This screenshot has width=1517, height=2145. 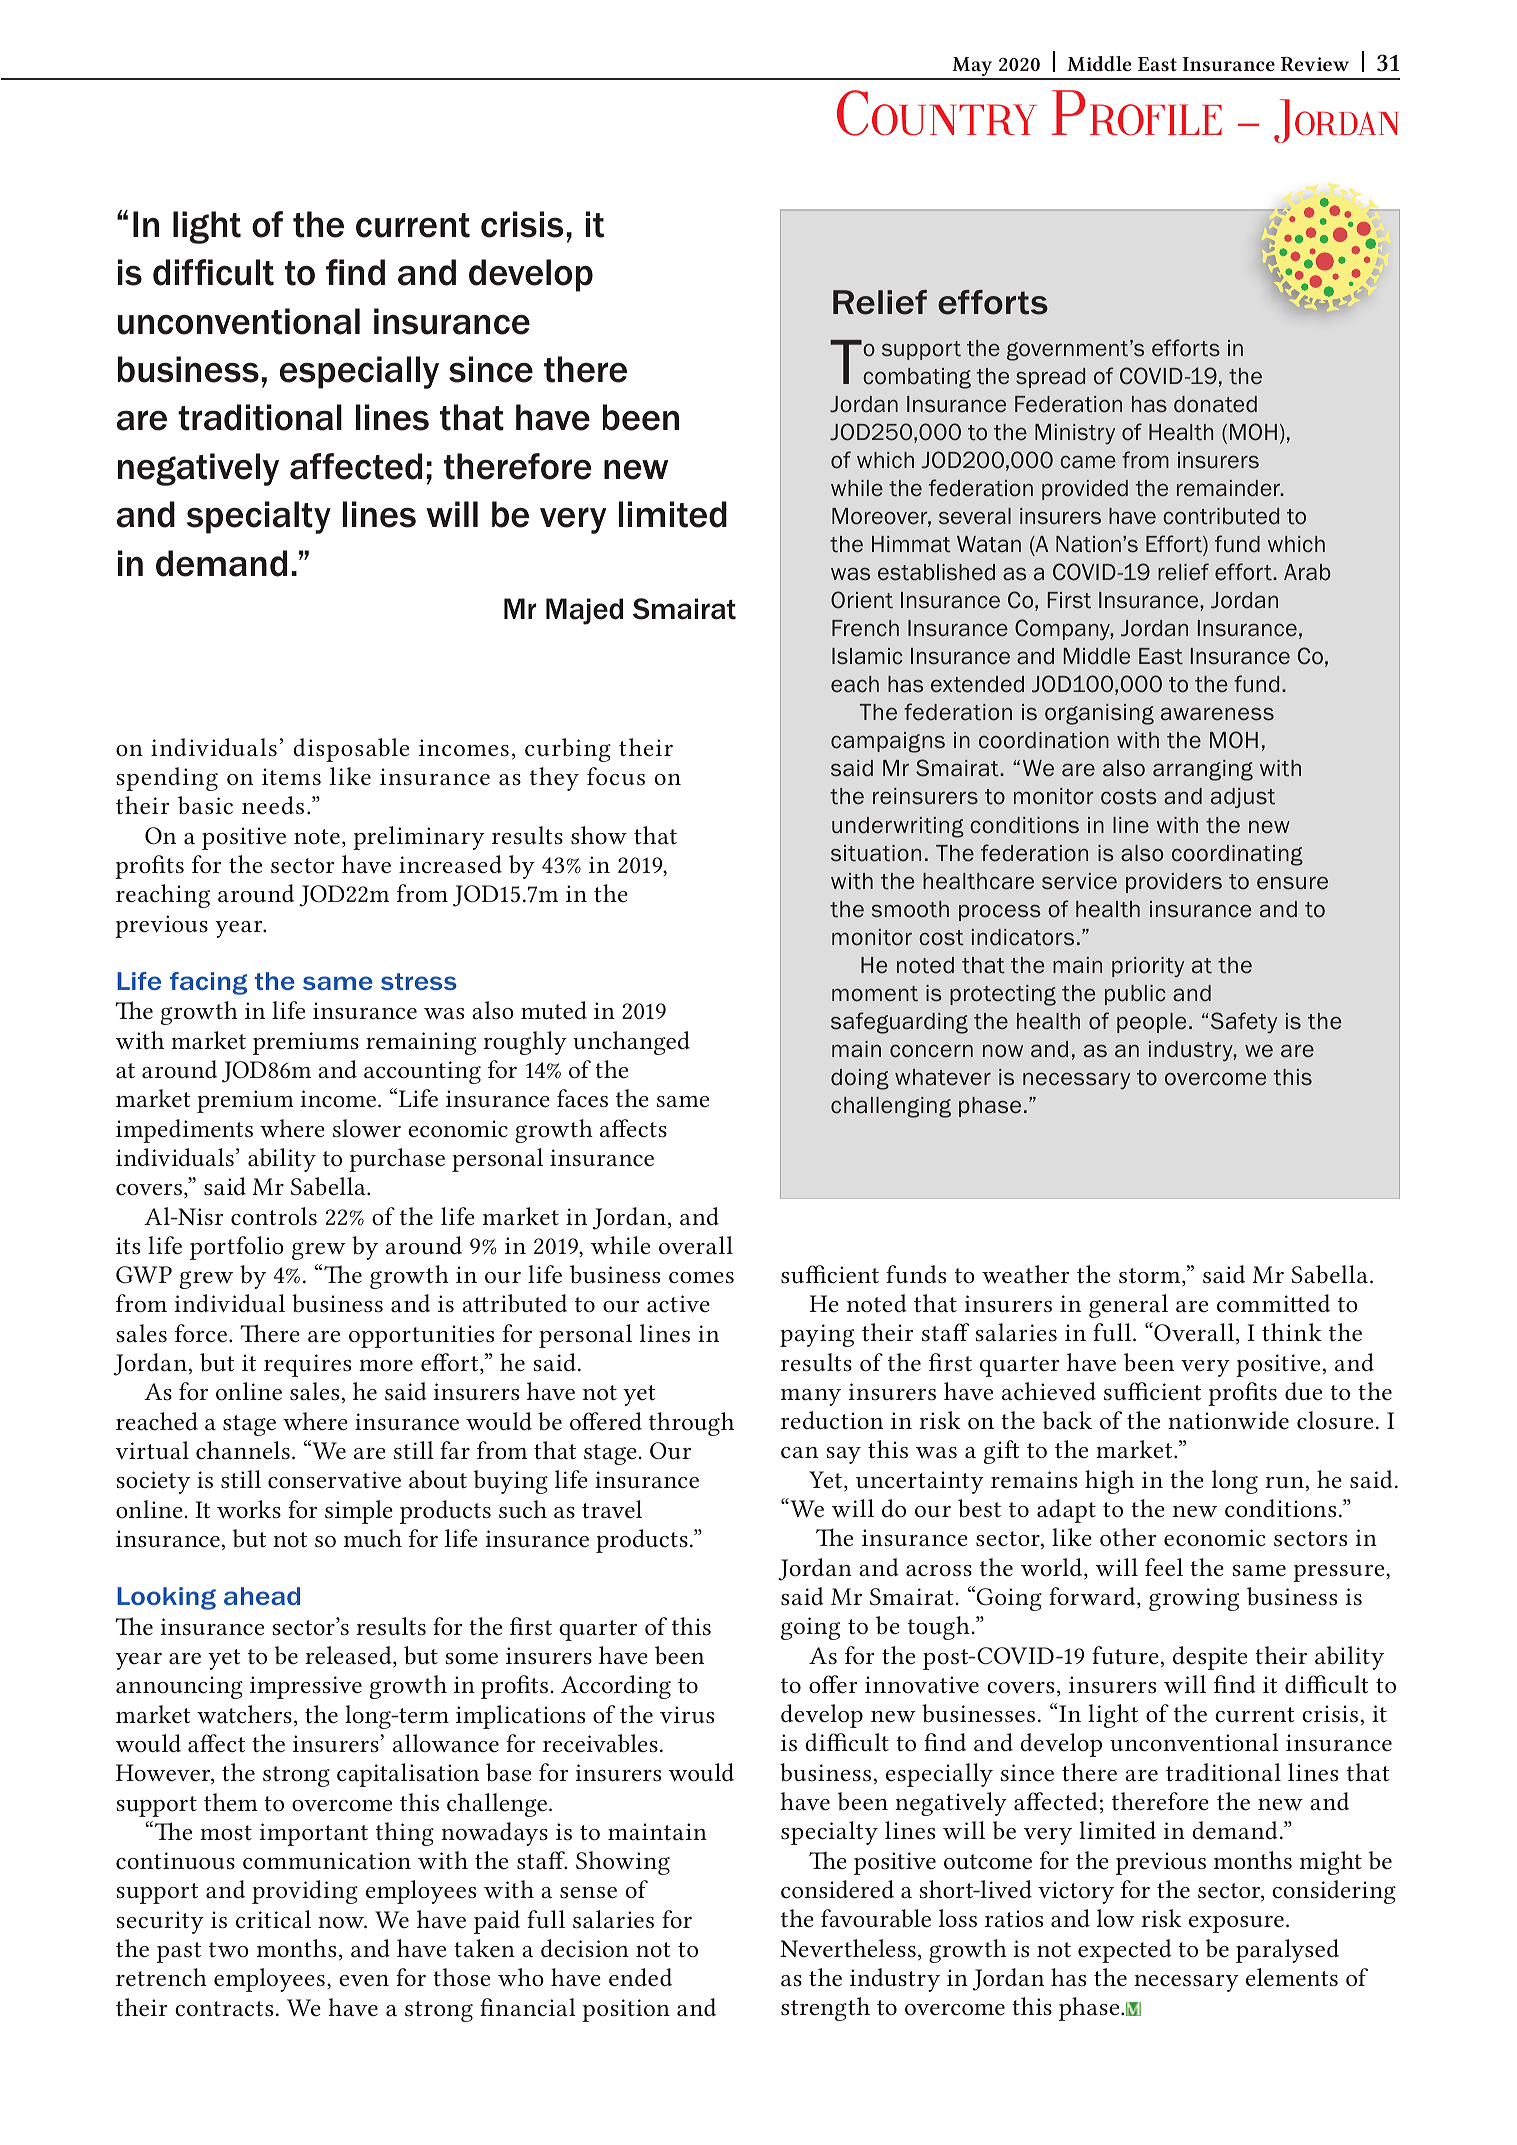 What do you see at coordinates (273, 1919) in the screenshot?
I see `critical` at bounding box center [273, 1919].
